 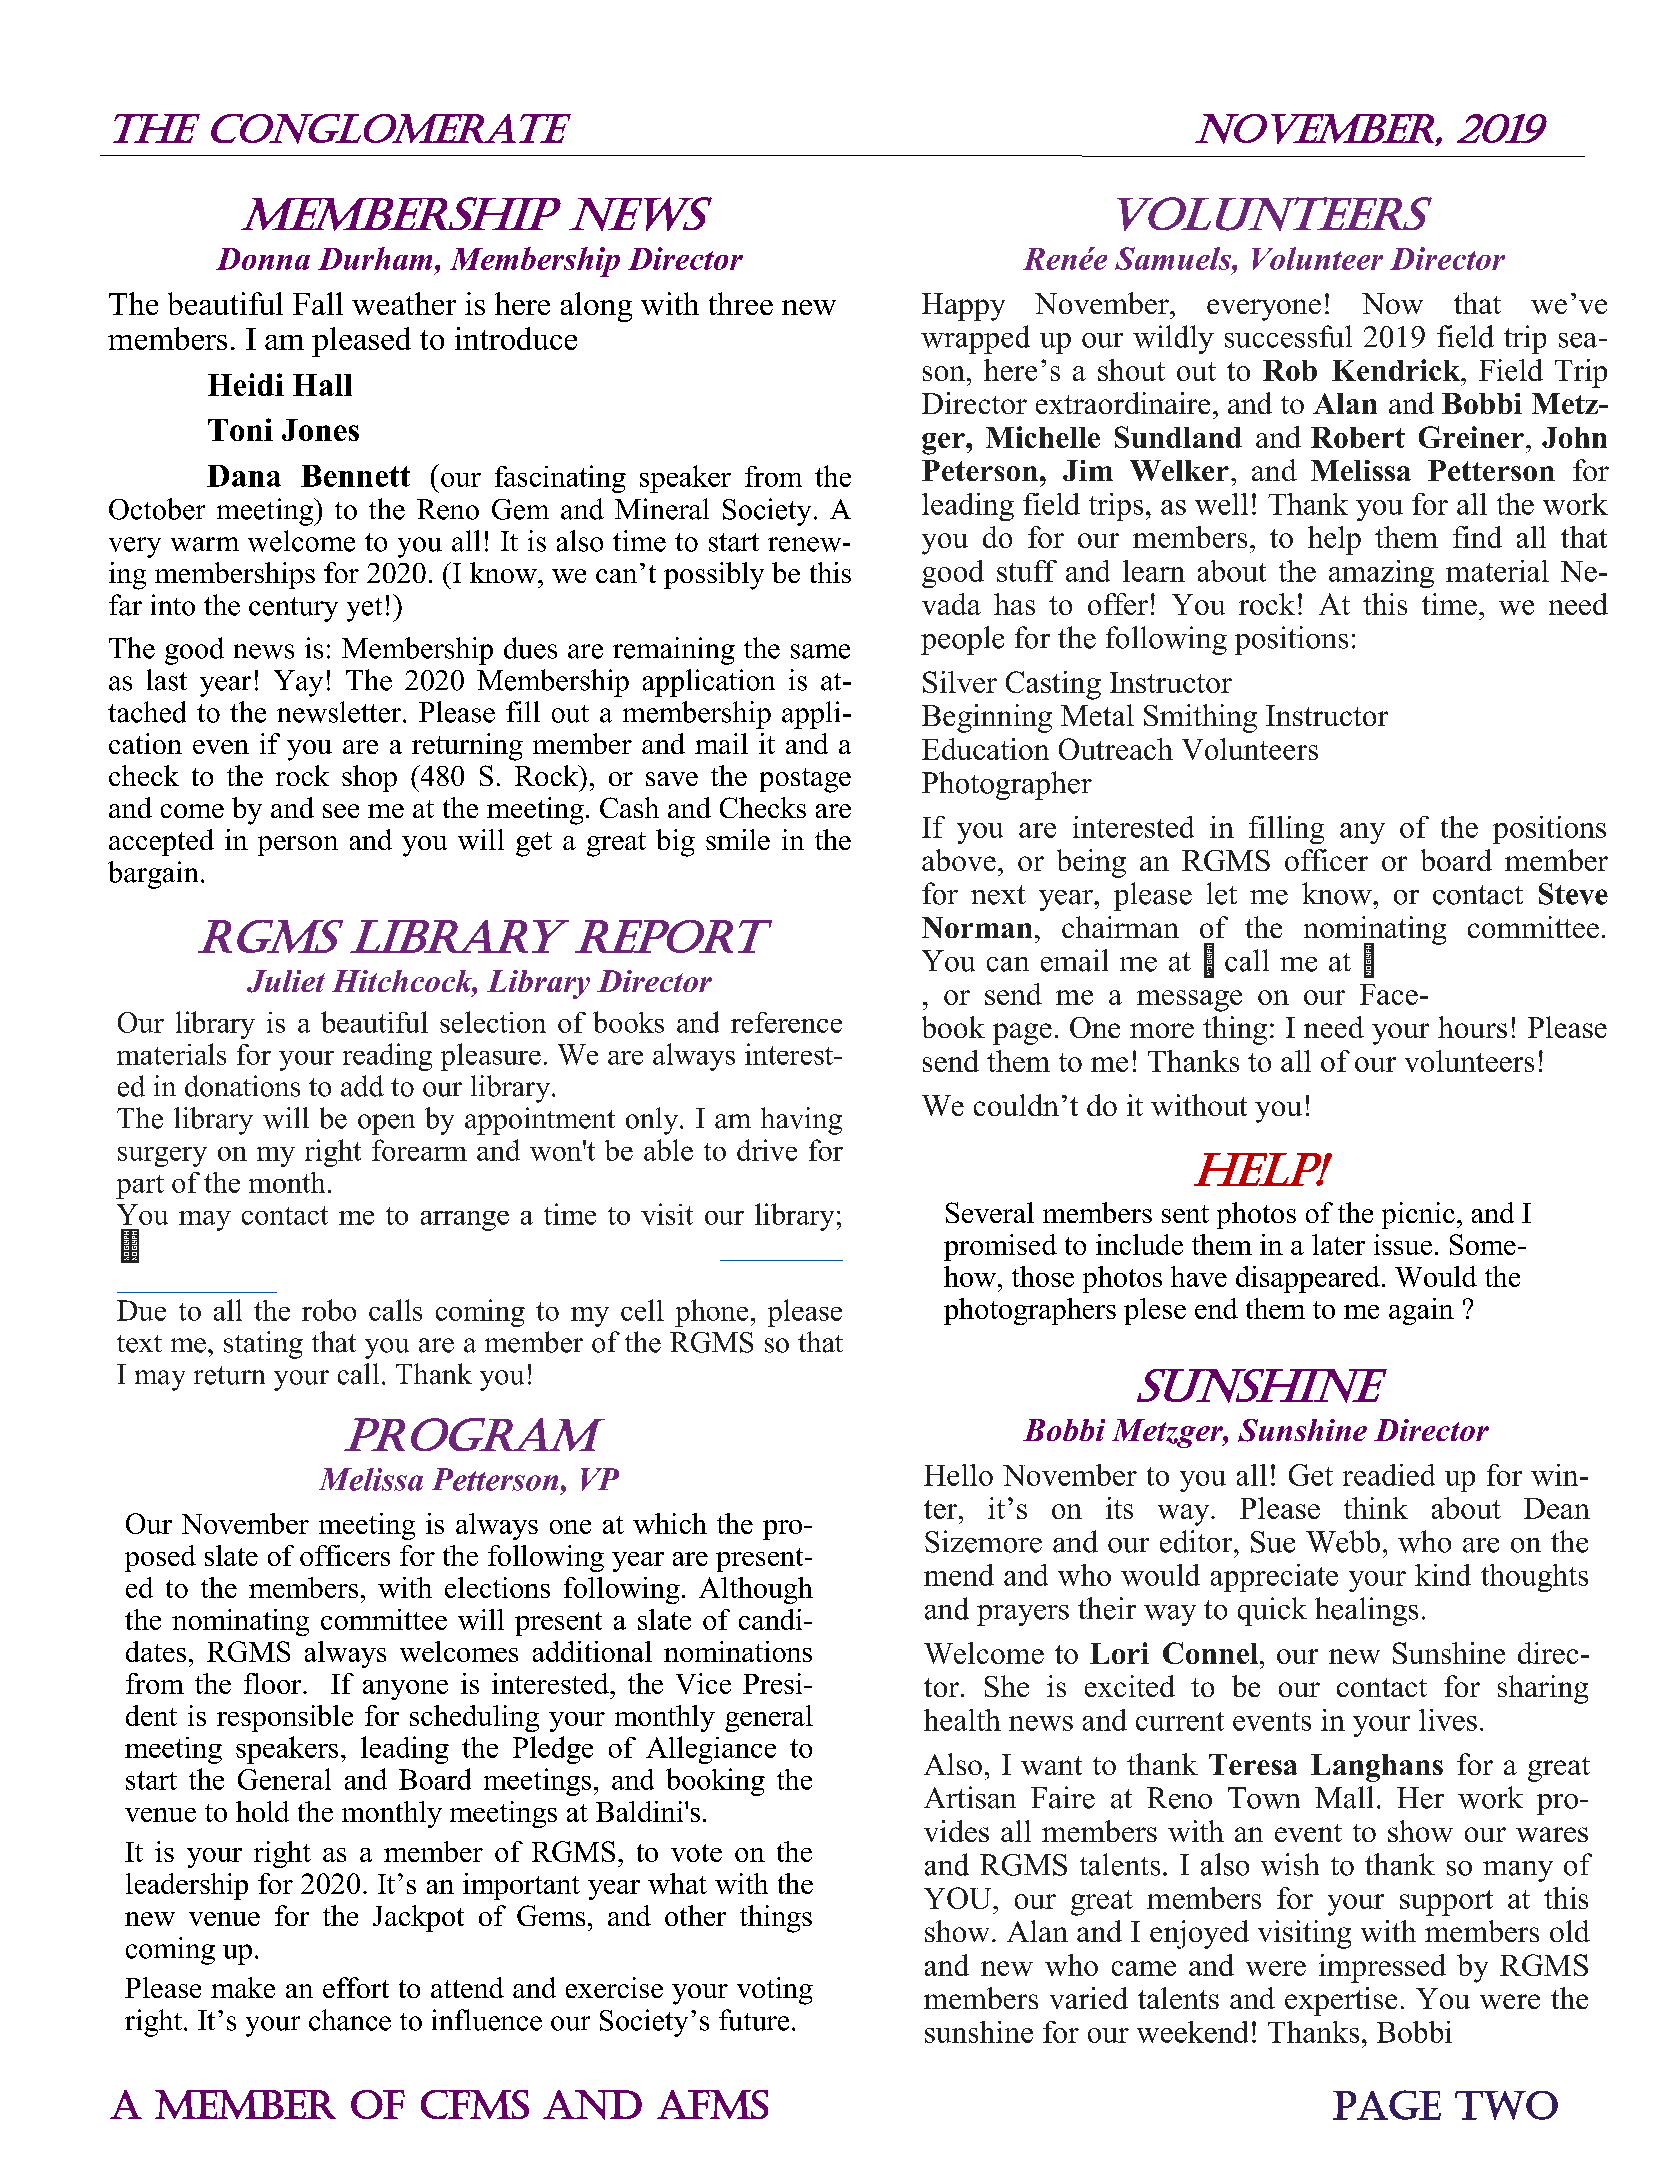 I want to click on picnic, so click(x=1418, y=1215).
